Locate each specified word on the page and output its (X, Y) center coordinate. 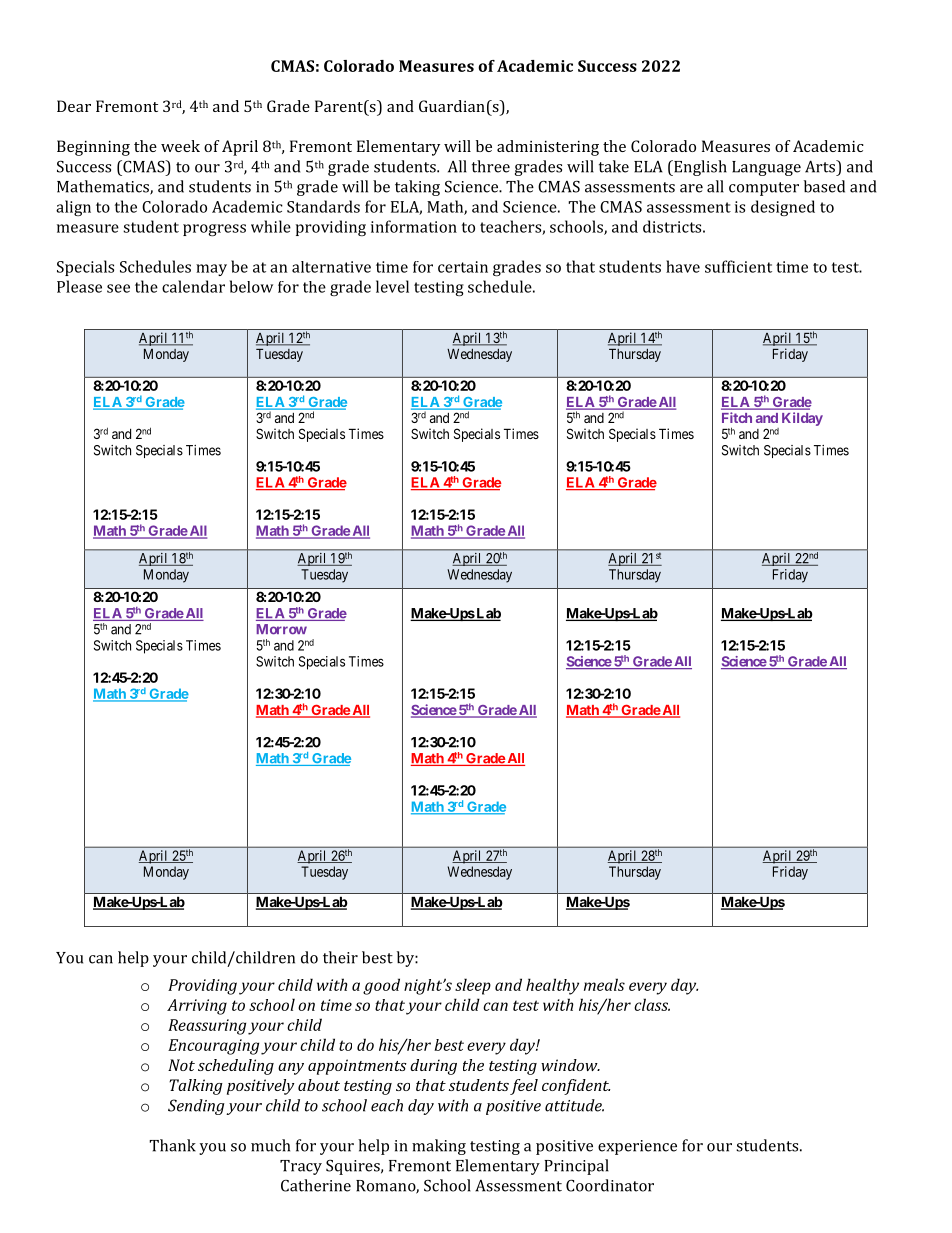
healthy (552, 986)
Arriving (197, 1007)
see (118, 288)
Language (766, 168)
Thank (172, 1145)
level (392, 286)
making (439, 1147)
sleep (473, 986)
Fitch (737, 417)
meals (604, 984)
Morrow (281, 629)
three (491, 166)
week (180, 146)
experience (637, 1147)
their (340, 957)
